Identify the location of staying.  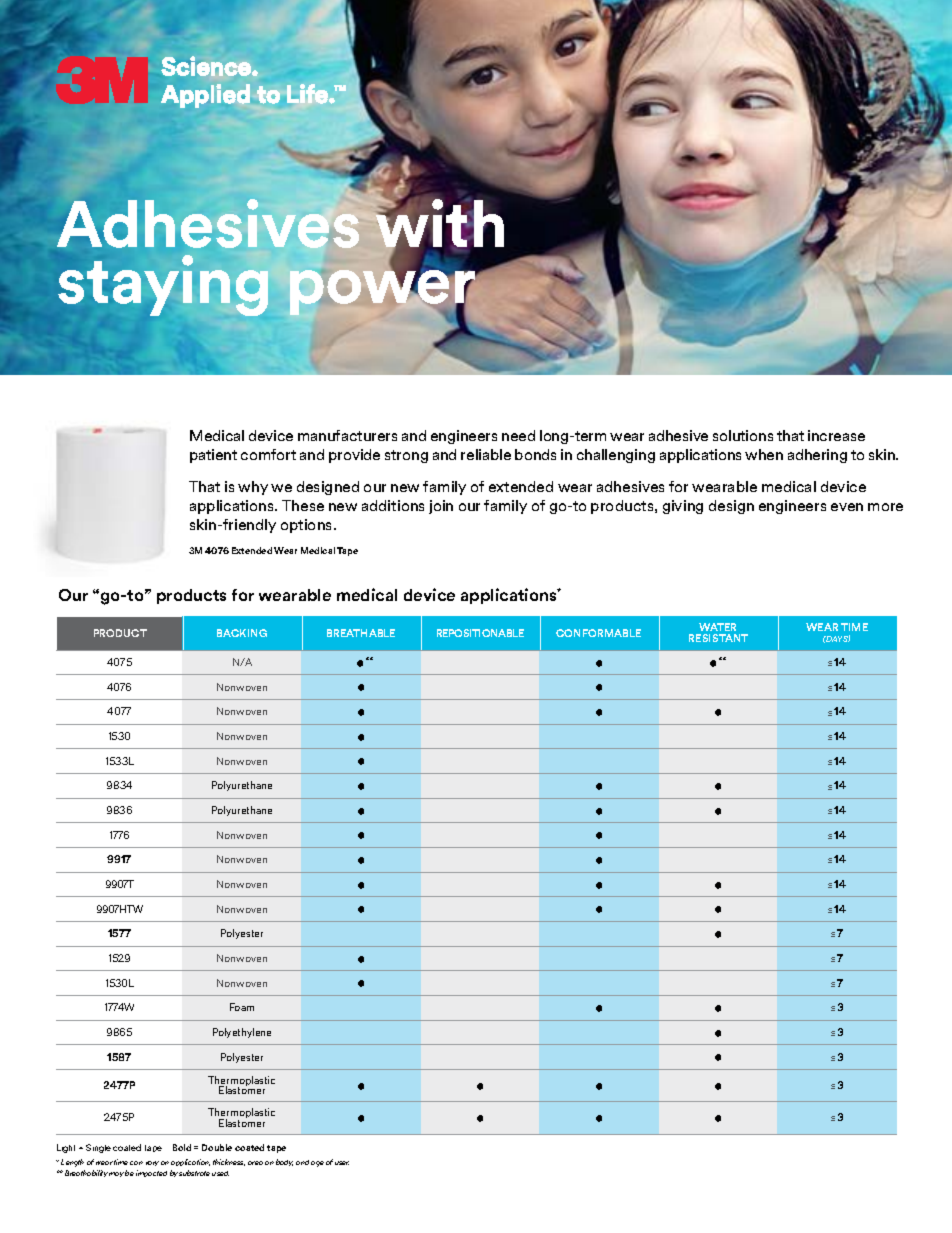
(163, 284).
